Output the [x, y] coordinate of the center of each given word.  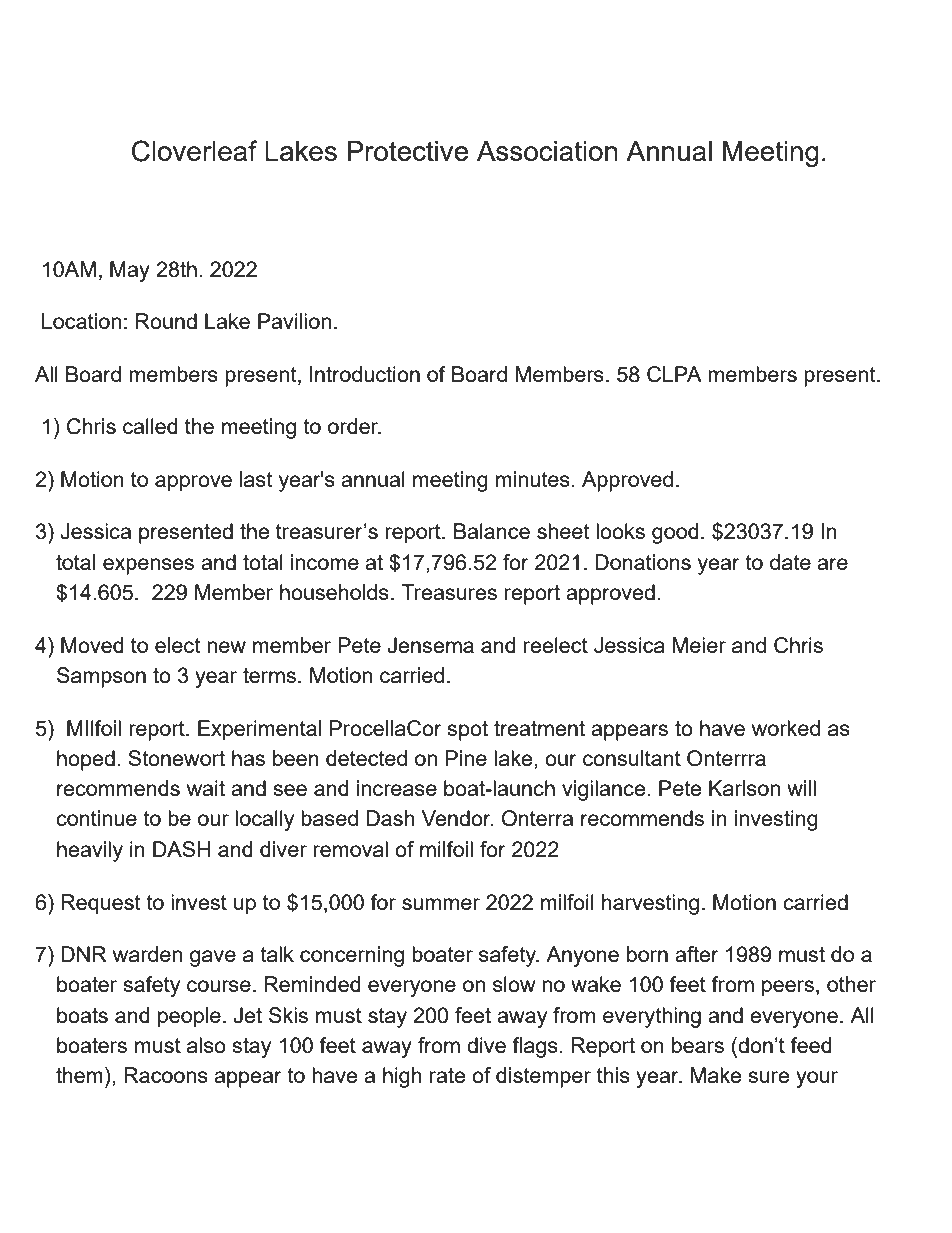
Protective [407, 151]
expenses [148, 566]
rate [448, 1075]
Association [547, 151]
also [206, 1045]
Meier [699, 645]
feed [811, 1045]
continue [96, 818]
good [675, 533]
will [801, 788]
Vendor [457, 818]
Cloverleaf [194, 151]
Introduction [365, 374]
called [150, 426]
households [334, 592]
